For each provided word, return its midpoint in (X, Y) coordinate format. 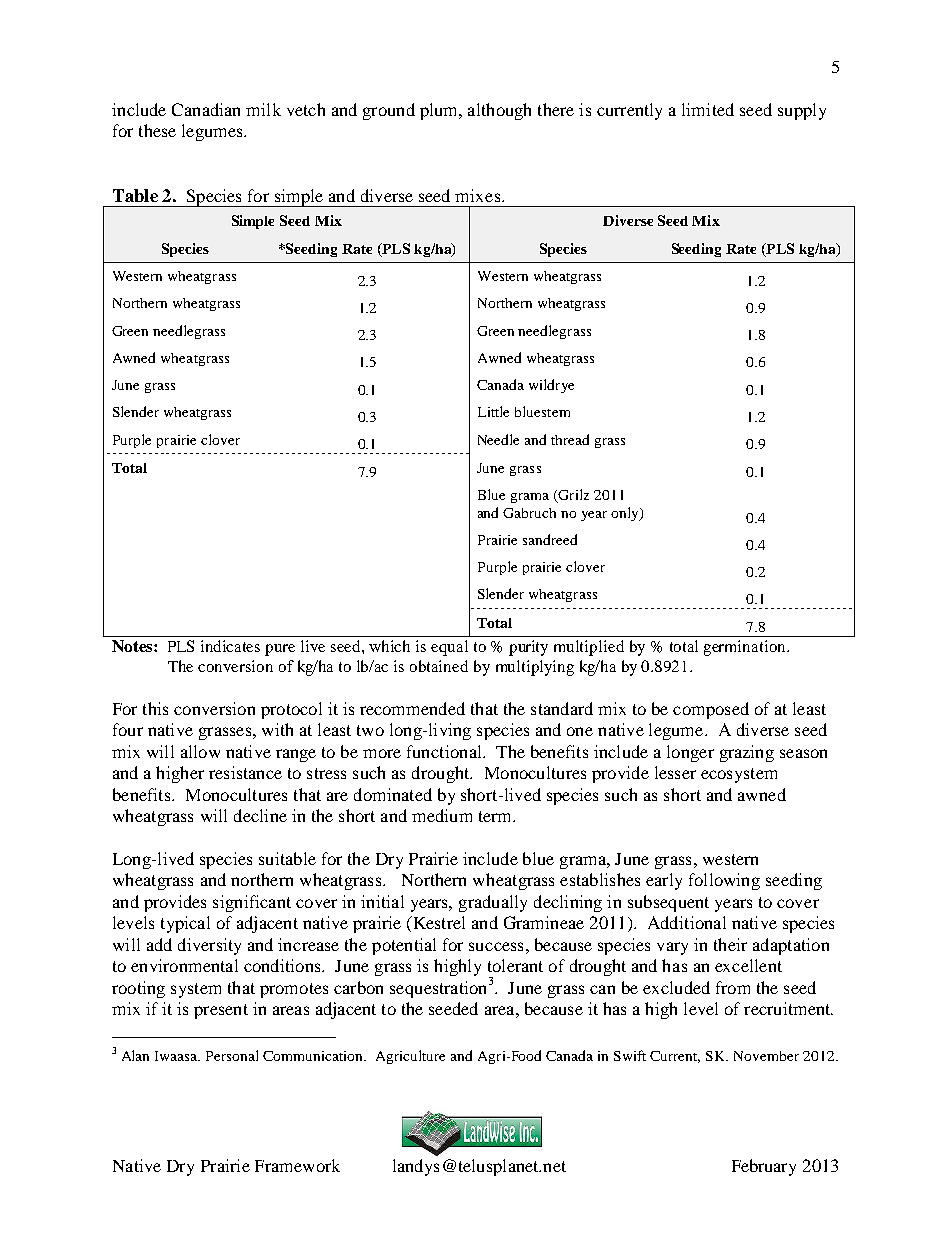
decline (260, 815)
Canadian (206, 109)
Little (493, 411)
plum (440, 111)
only (626, 514)
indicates (230, 646)
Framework (297, 1165)
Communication (314, 1056)
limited (708, 109)
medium (442, 815)
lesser (675, 772)
